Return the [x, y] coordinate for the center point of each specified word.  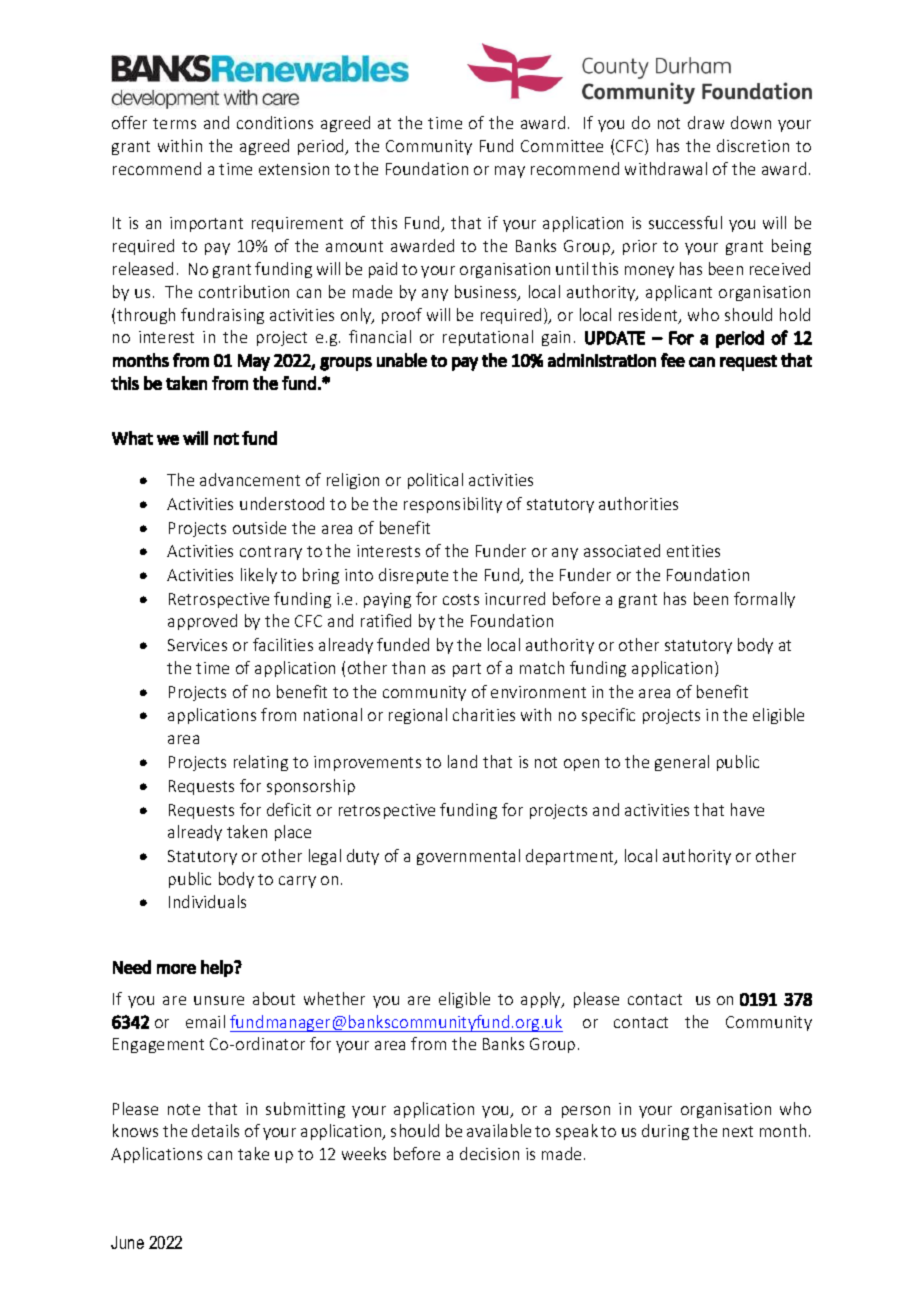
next [738, 1131]
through [146, 316]
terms [174, 123]
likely [259, 576]
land [462, 761]
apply [542, 1000]
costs [461, 599]
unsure [219, 1000]
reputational [488, 338]
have [747, 809]
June [127, 1242]
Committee [562, 146]
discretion [753, 145]
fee [673, 360]
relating [261, 763]
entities [693, 551]
